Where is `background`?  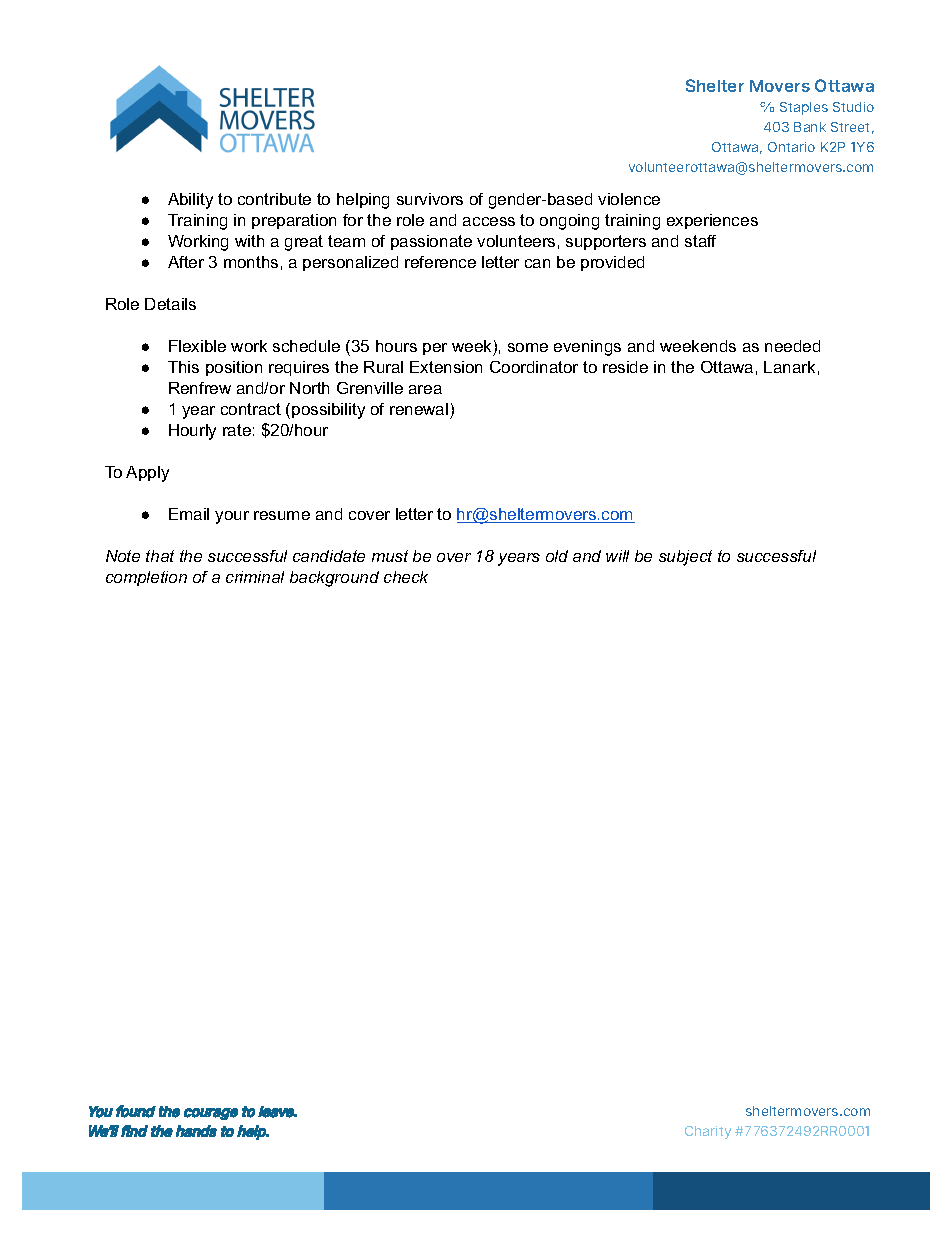
background is located at coordinates (334, 579).
